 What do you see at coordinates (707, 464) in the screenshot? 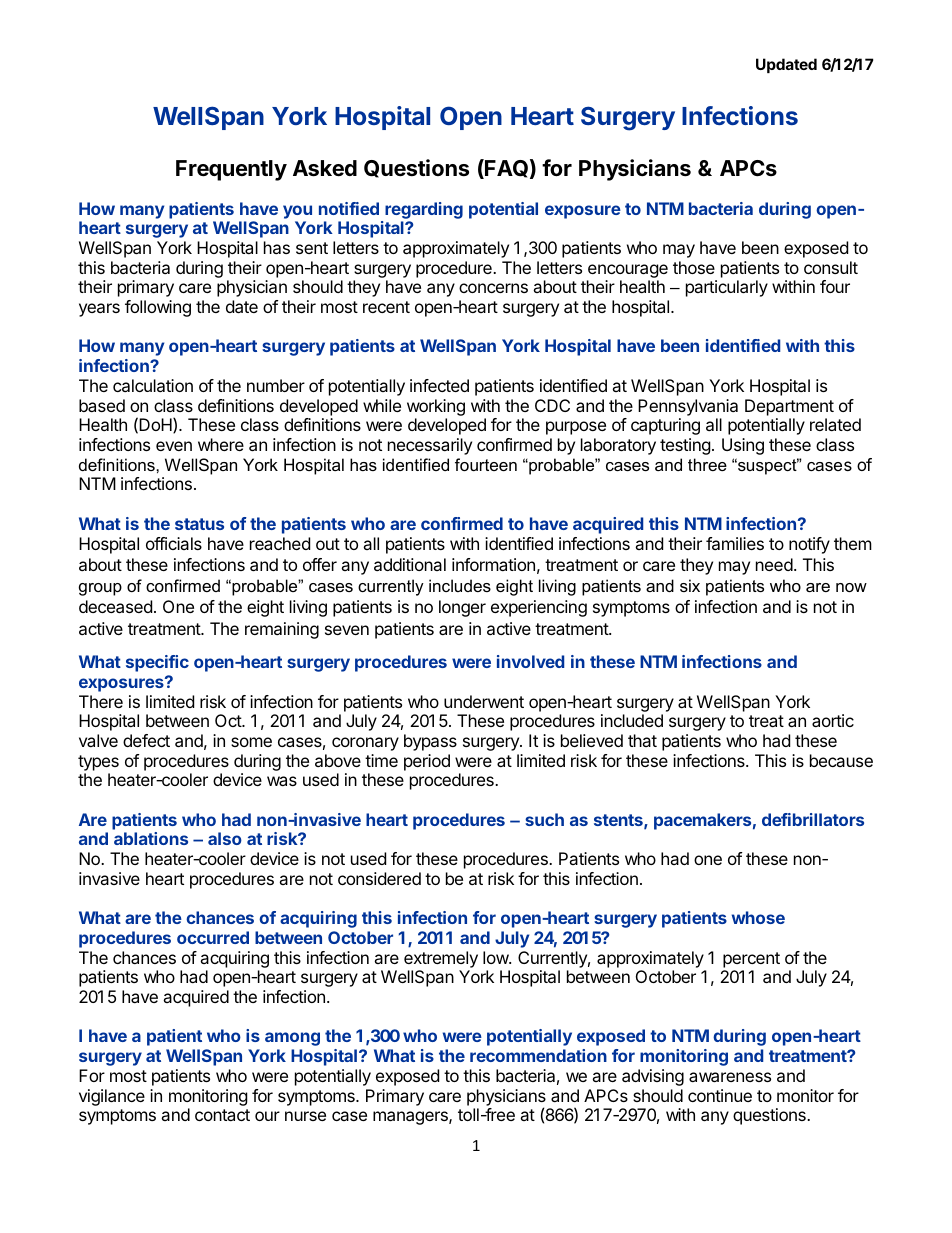
I see `three` at bounding box center [707, 464].
